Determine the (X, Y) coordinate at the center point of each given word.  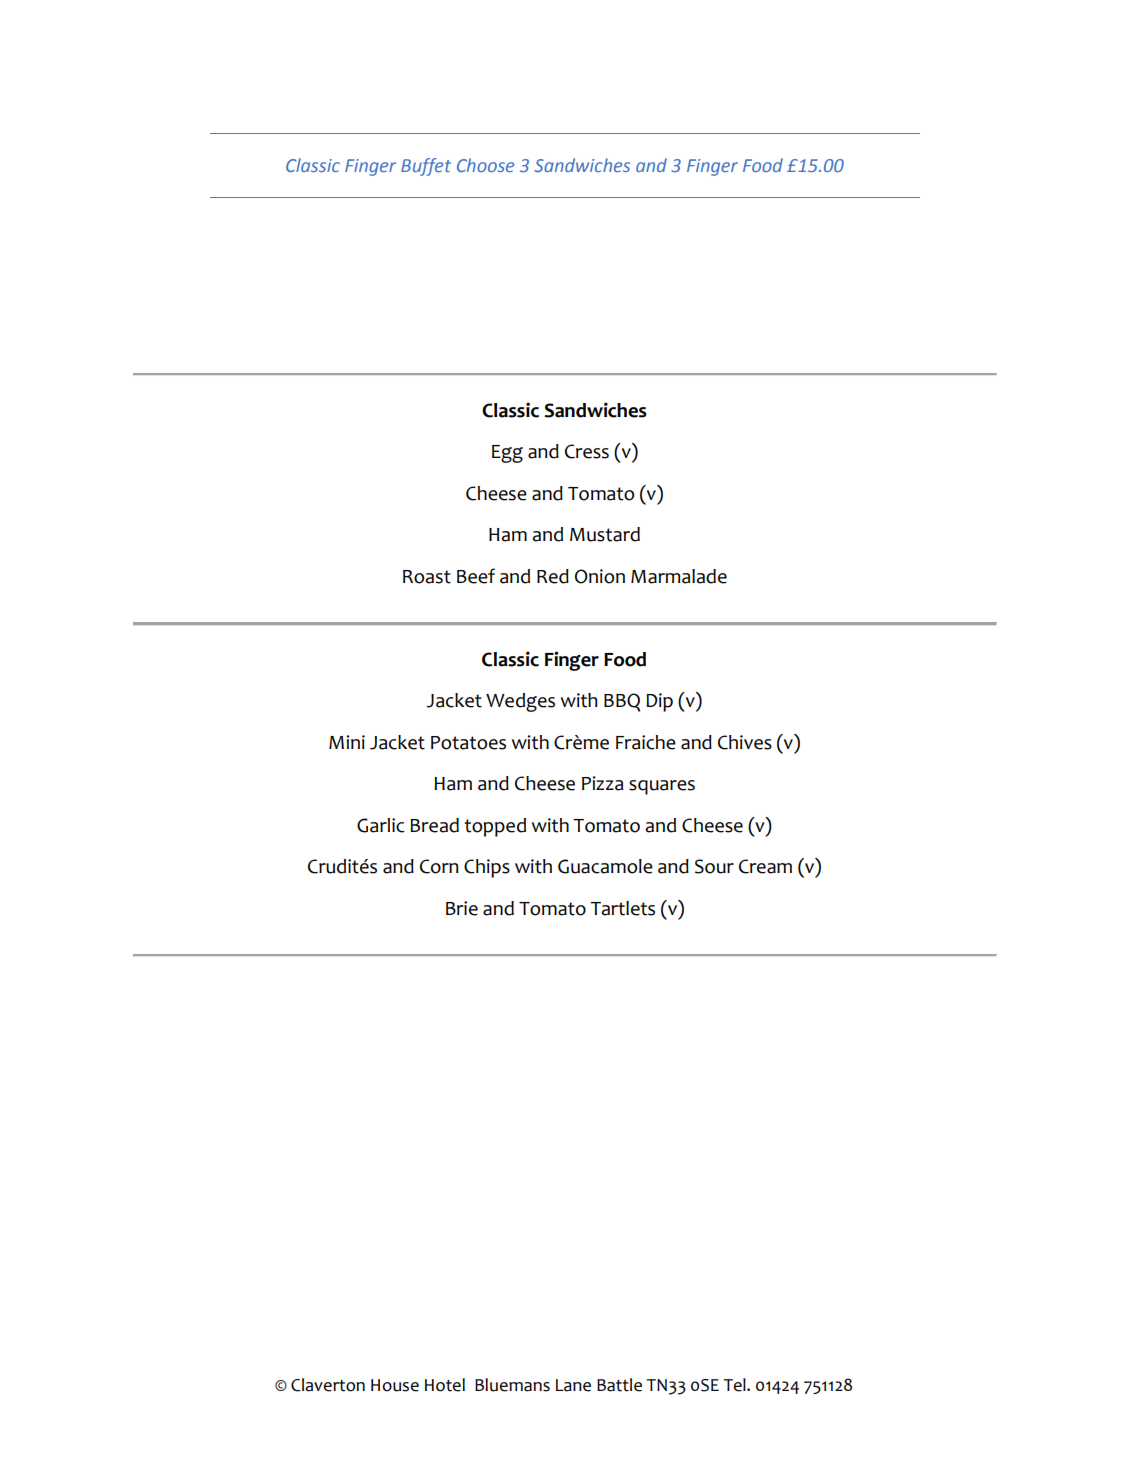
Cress (587, 451)
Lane (573, 1385)
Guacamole (605, 866)
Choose (485, 165)
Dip (659, 702)
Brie (462, 908)
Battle (619, 1385)
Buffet (426, 167)
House (395, 1385)
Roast (427, 577)
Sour (714, 866)
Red (553, 576)
